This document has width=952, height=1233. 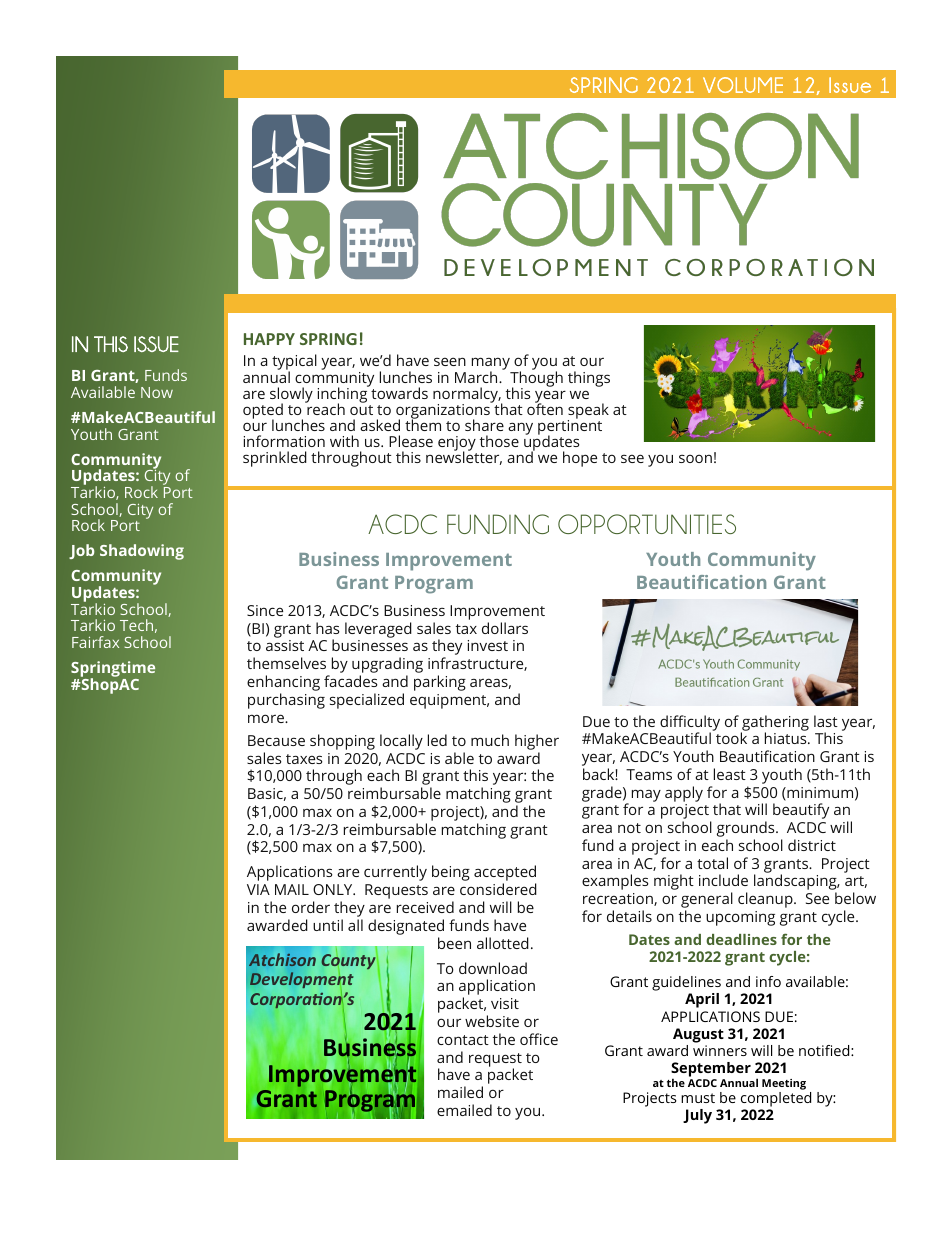 What do you see at coordinates (301, 982) in the document?
I see `Development` at bounding box center [301, 982].
